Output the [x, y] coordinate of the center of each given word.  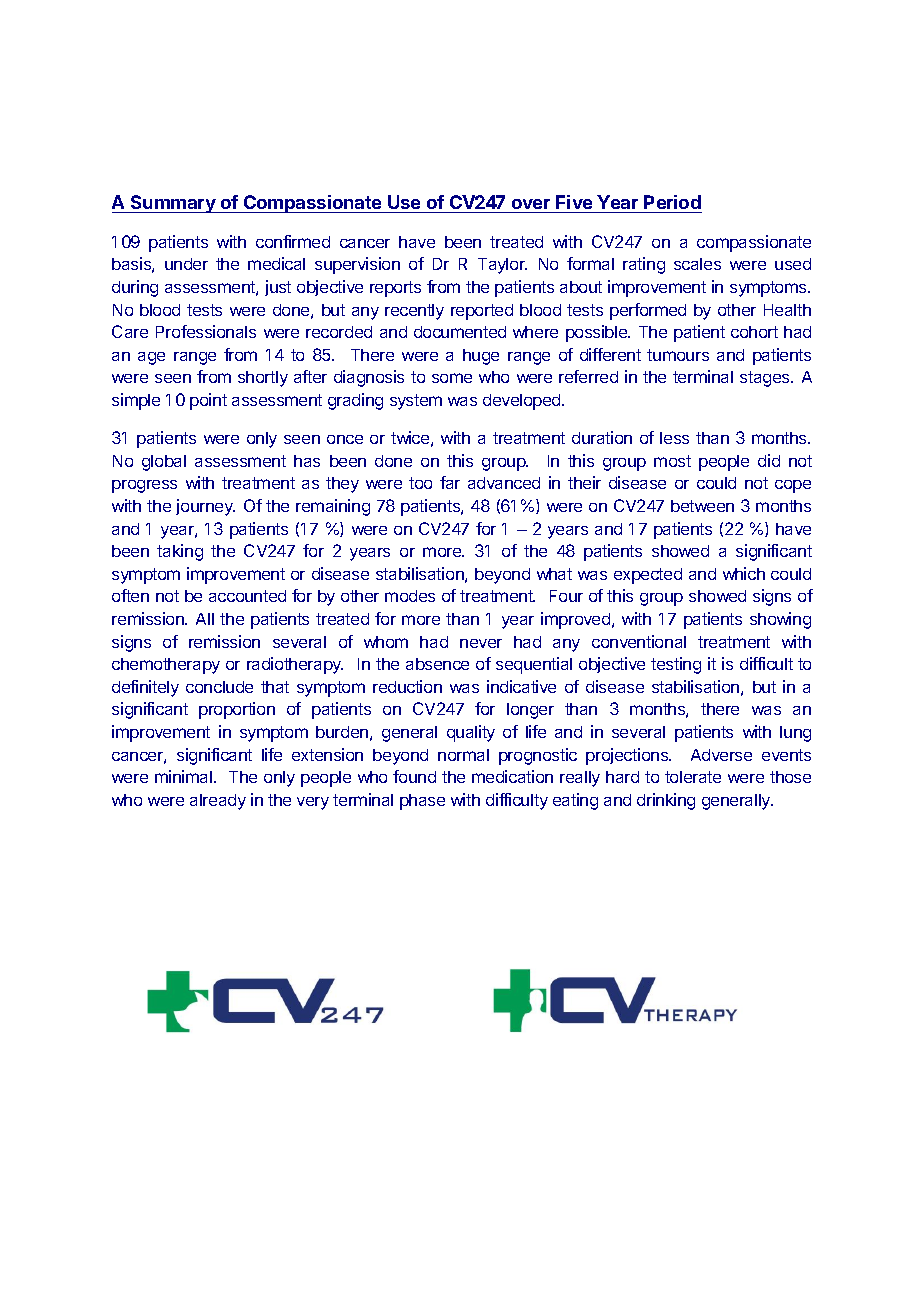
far [450, 482]
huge [481, 357]
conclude [219, 687]
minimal [183, 776]
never [481, 643]
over [531, 204]
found [414, 776]
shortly [263, 379]
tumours [678, 355]
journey [205, 507]
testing [676, 665]
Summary [173, 204]
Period [672, 202]
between [702, 506]
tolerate [693, 777]
